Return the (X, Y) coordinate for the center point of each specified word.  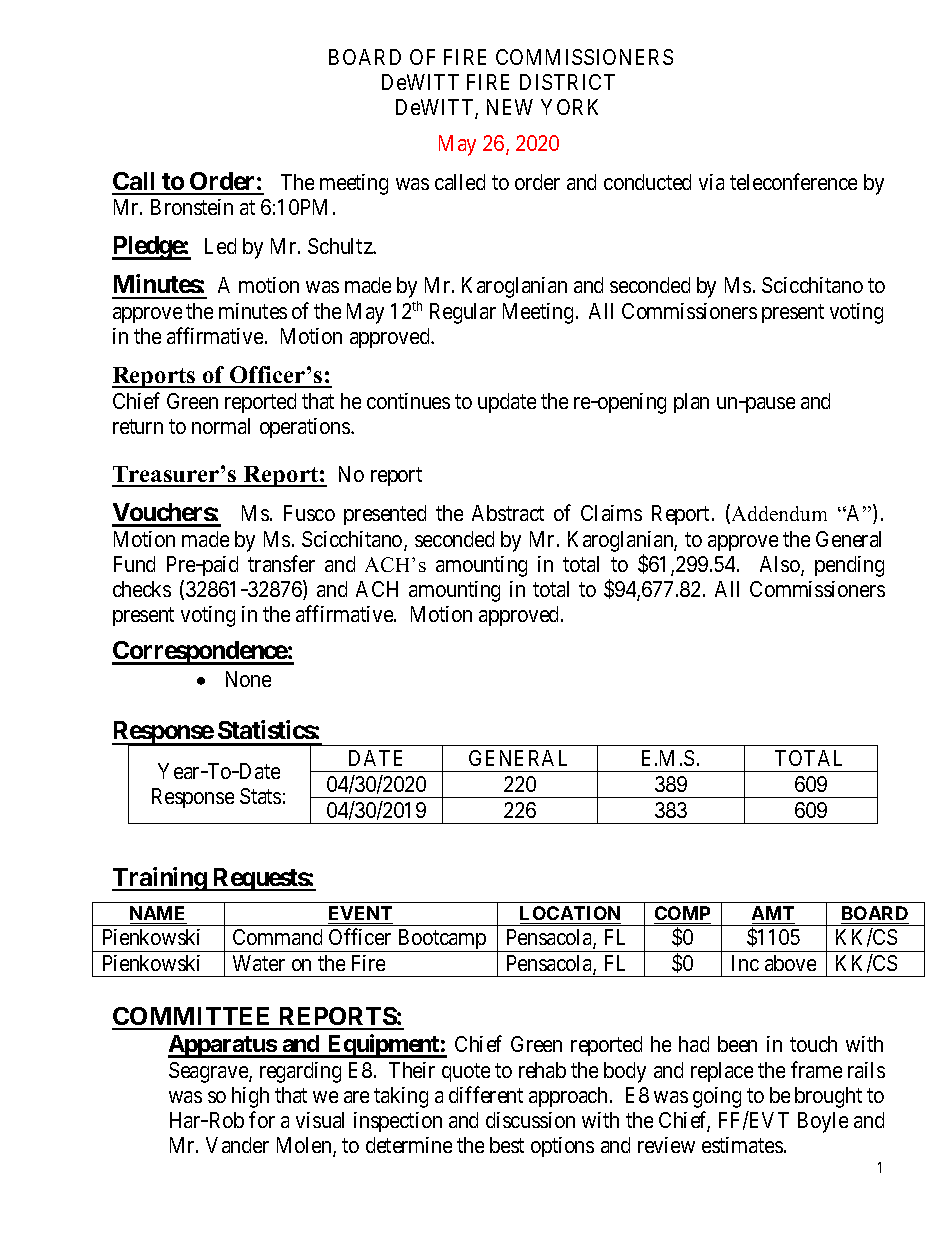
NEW (510, 107)
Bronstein (192, 207)
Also (781, 565)
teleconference (793, 181)
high (250, 1097)
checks (142, 589)
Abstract (508, 513)
